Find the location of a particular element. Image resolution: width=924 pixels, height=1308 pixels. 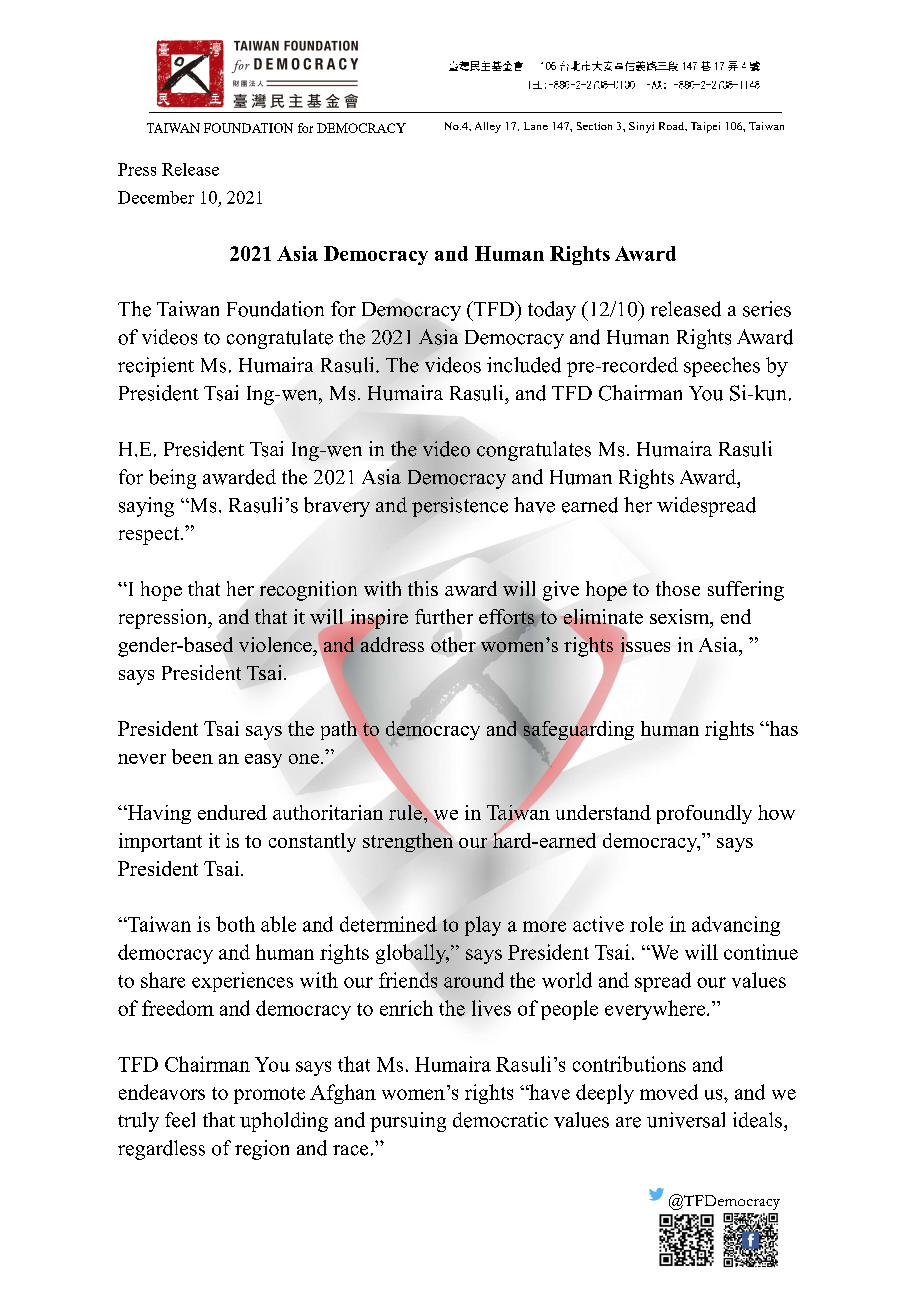

Alley is located at coordinates (488, 127).
